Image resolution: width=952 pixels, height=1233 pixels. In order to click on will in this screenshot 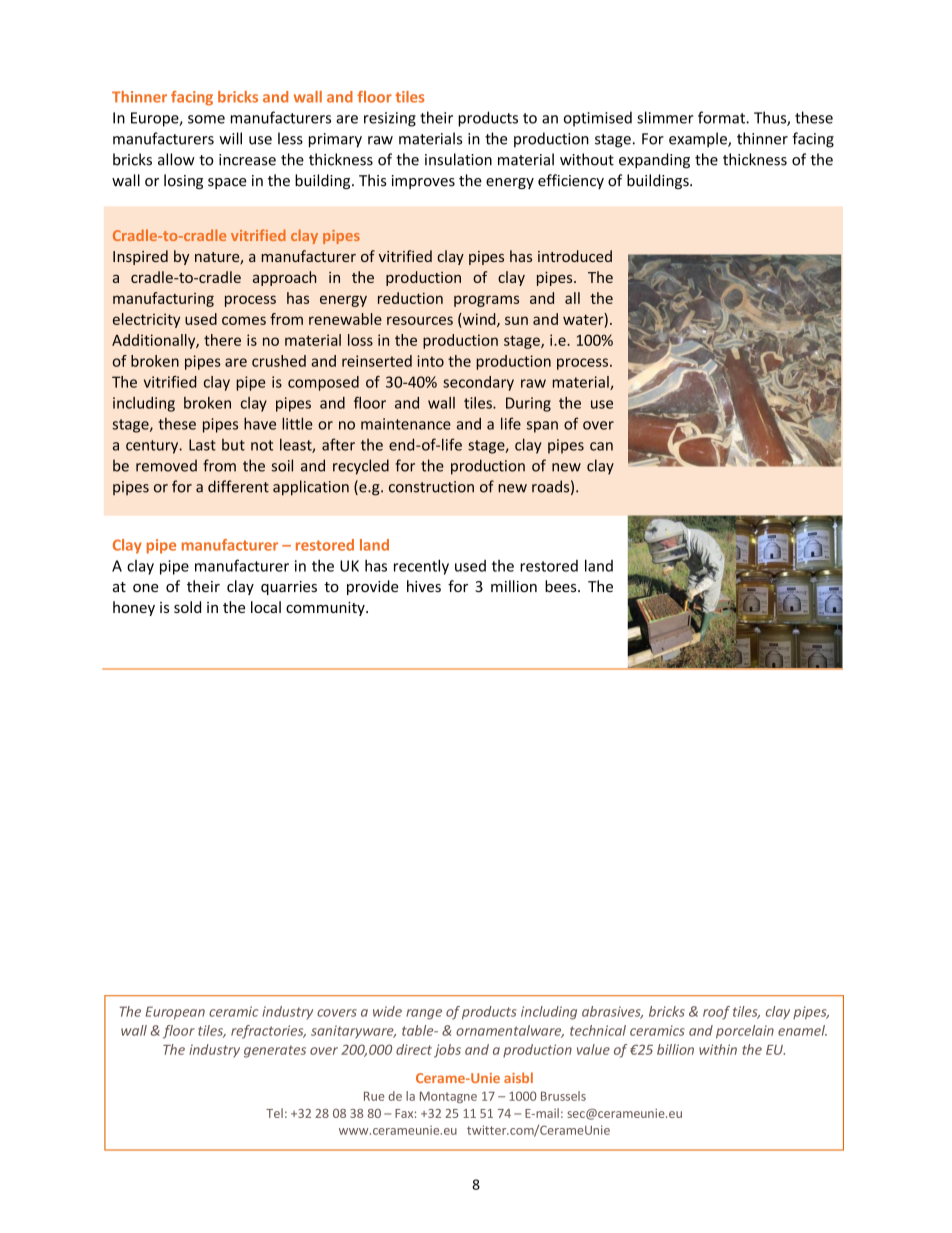, I will do `click(230, 138)`.
